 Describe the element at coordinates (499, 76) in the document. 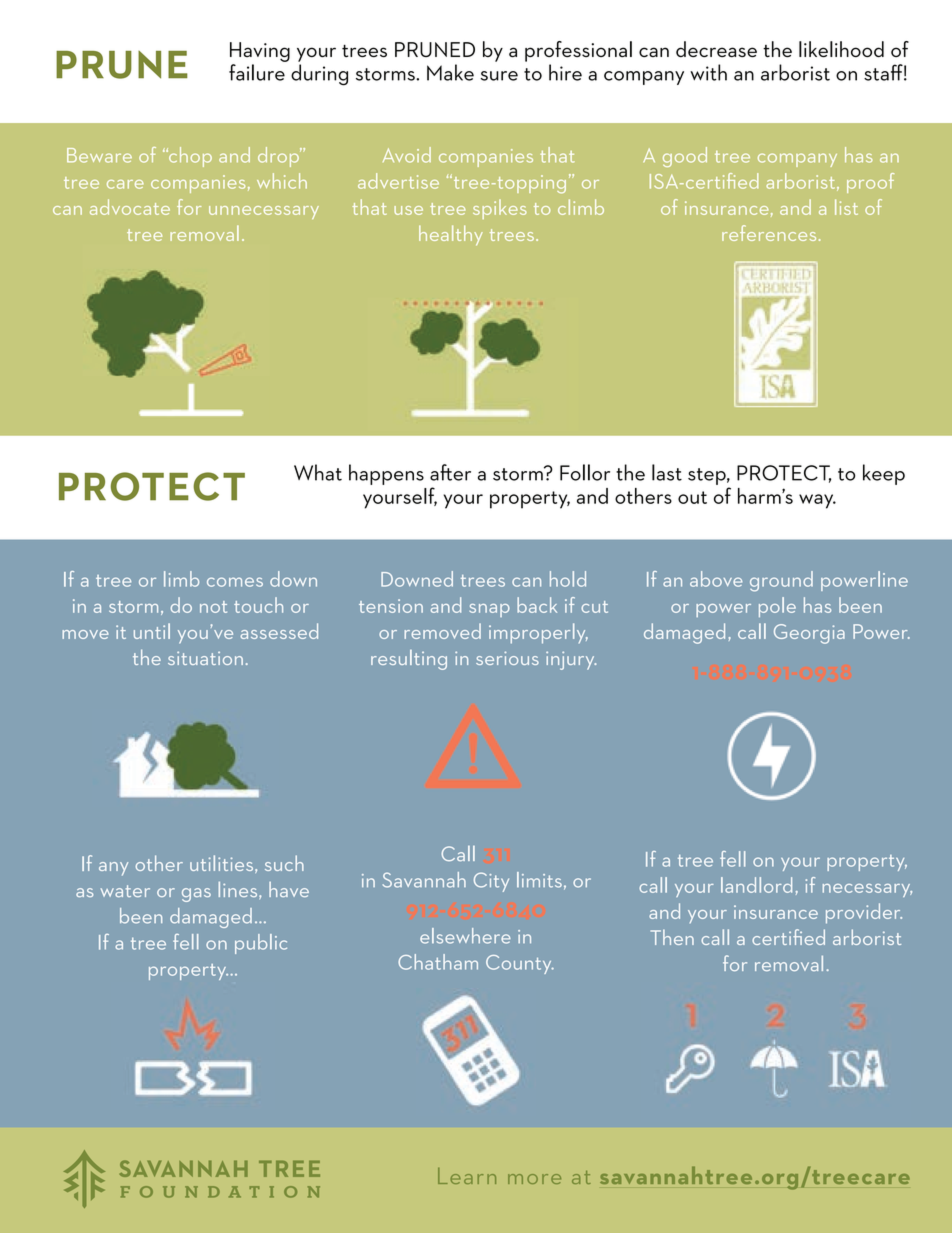

I see `sure` at that location.
